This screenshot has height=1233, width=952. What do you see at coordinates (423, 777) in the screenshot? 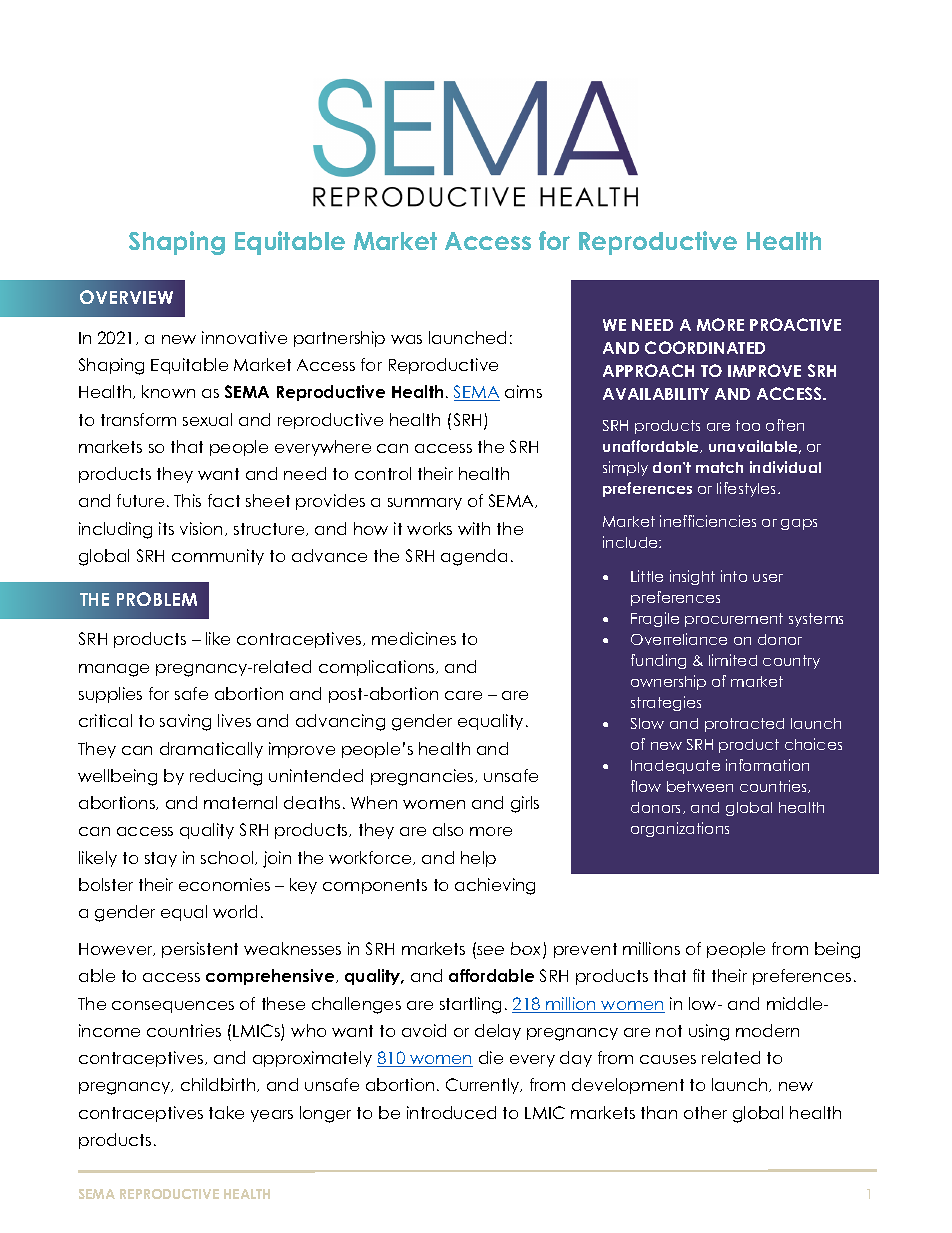
I see `pregnancies` at bounding box center [423, 777].
